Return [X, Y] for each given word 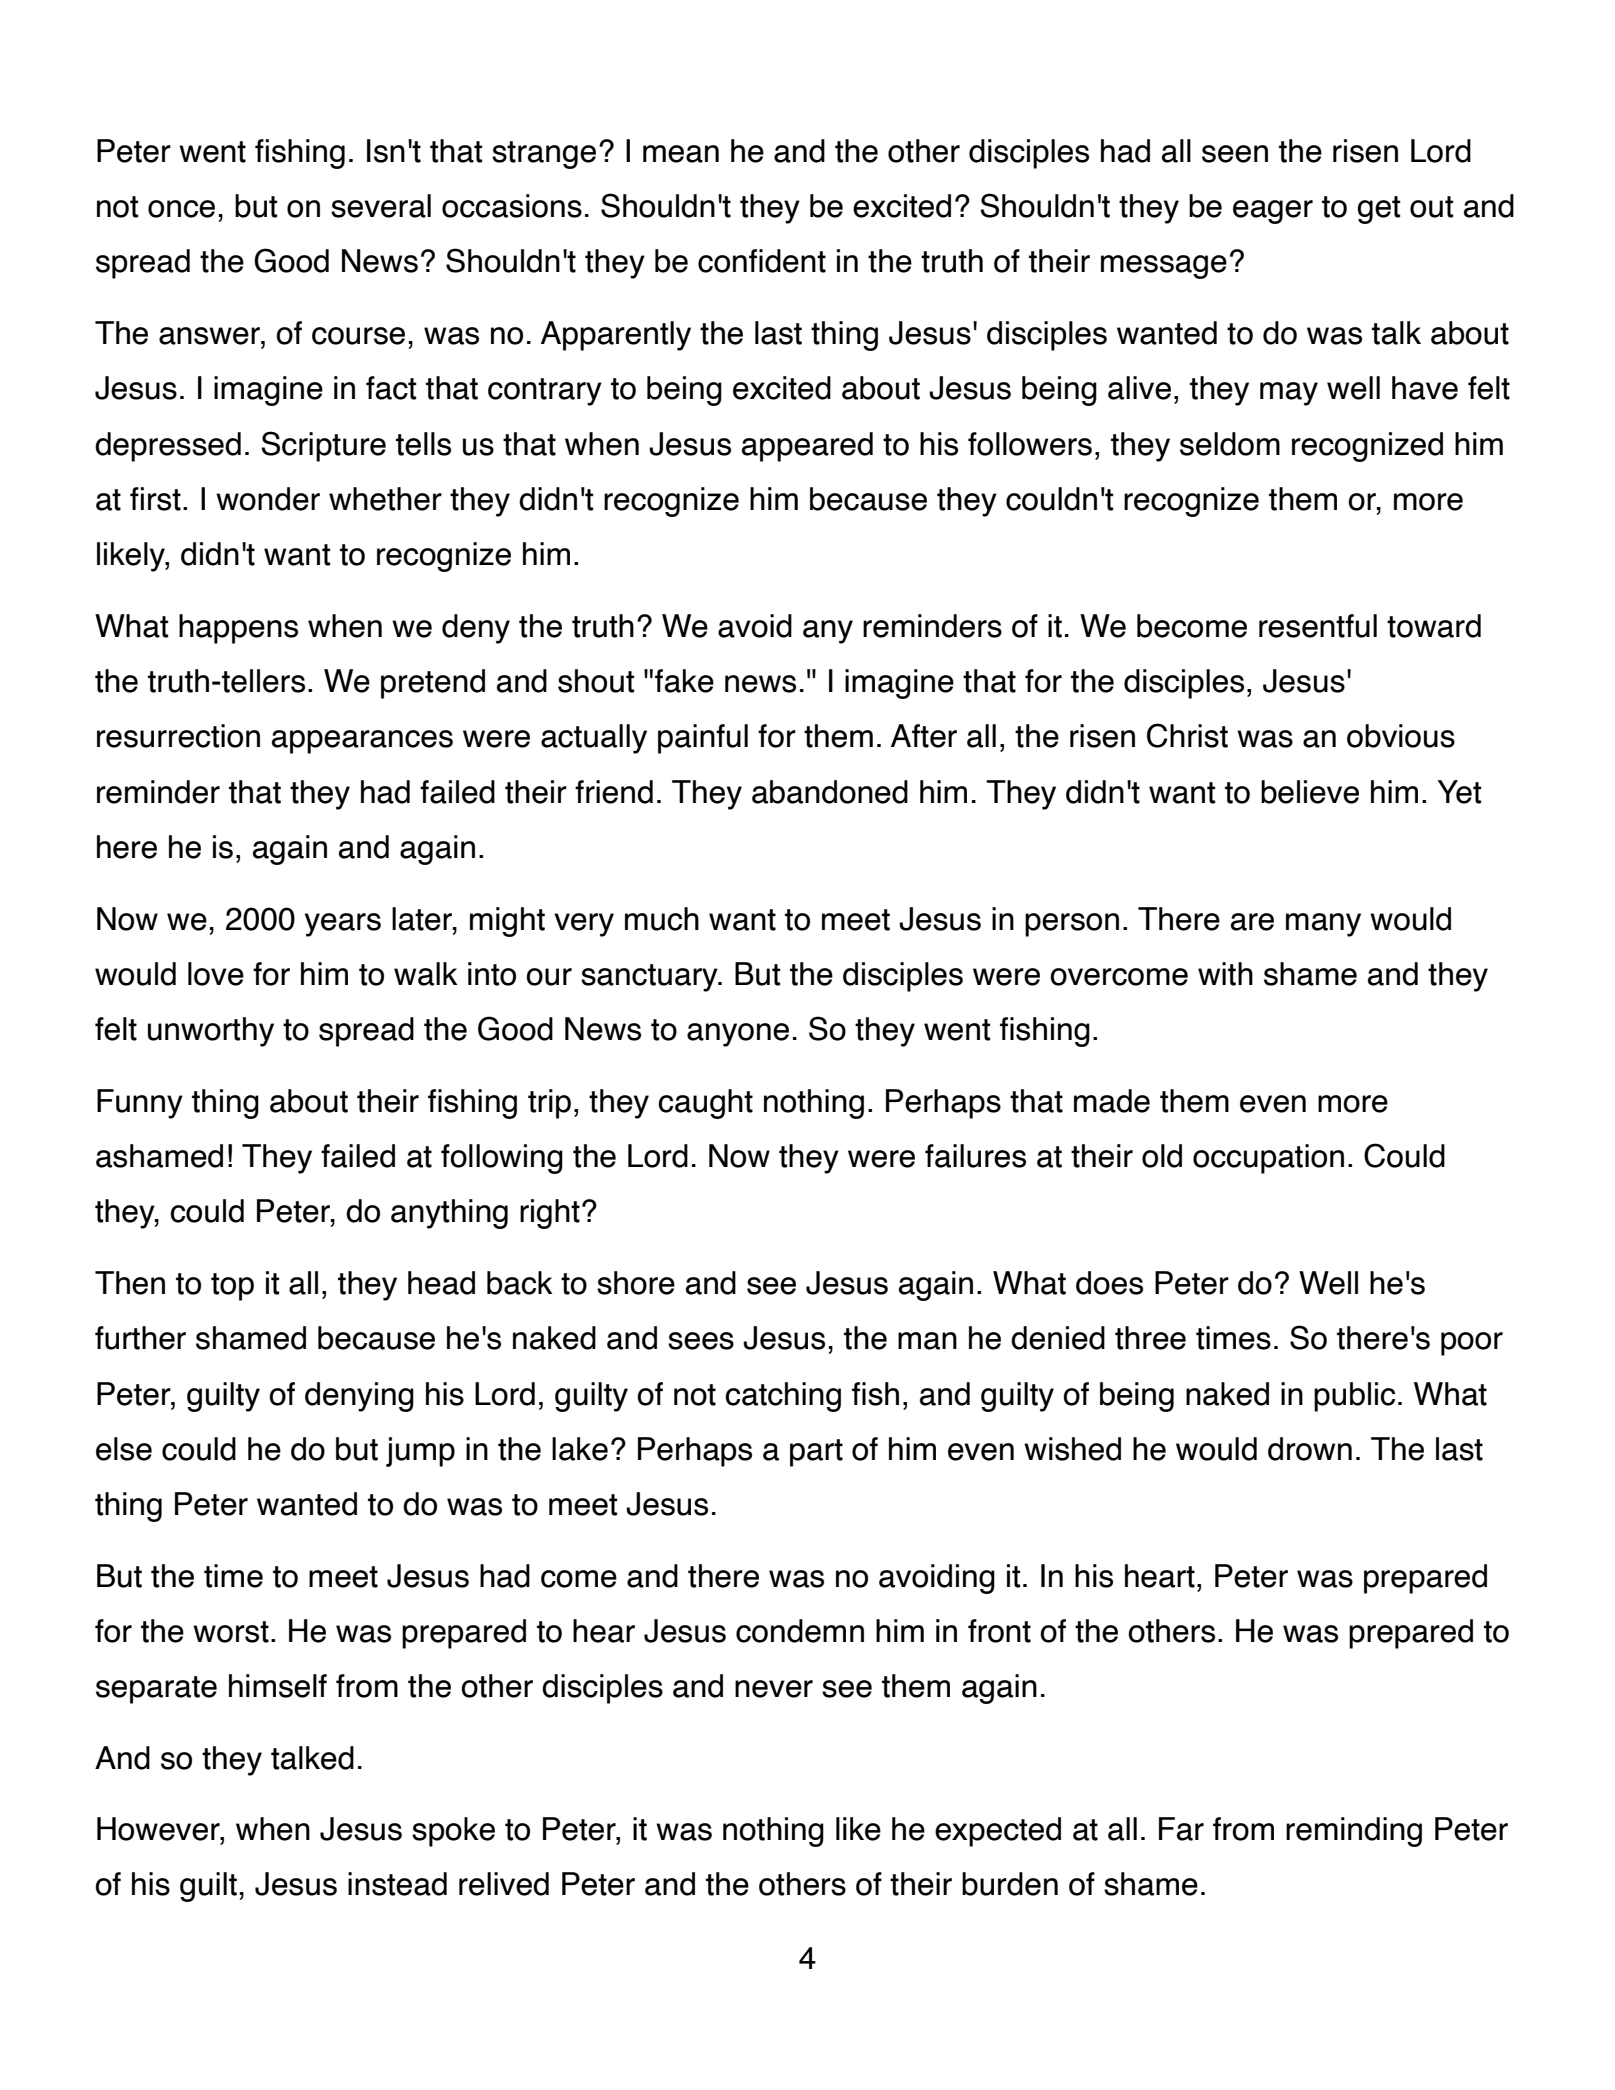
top [232, 1287]
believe [1310, 792]
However [159, 1830]
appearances [362, 742]
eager [1273, 212]
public [1354, 1397]
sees [701, 1341]
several [381, 206]
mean [681, 154]
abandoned [830, 792]
